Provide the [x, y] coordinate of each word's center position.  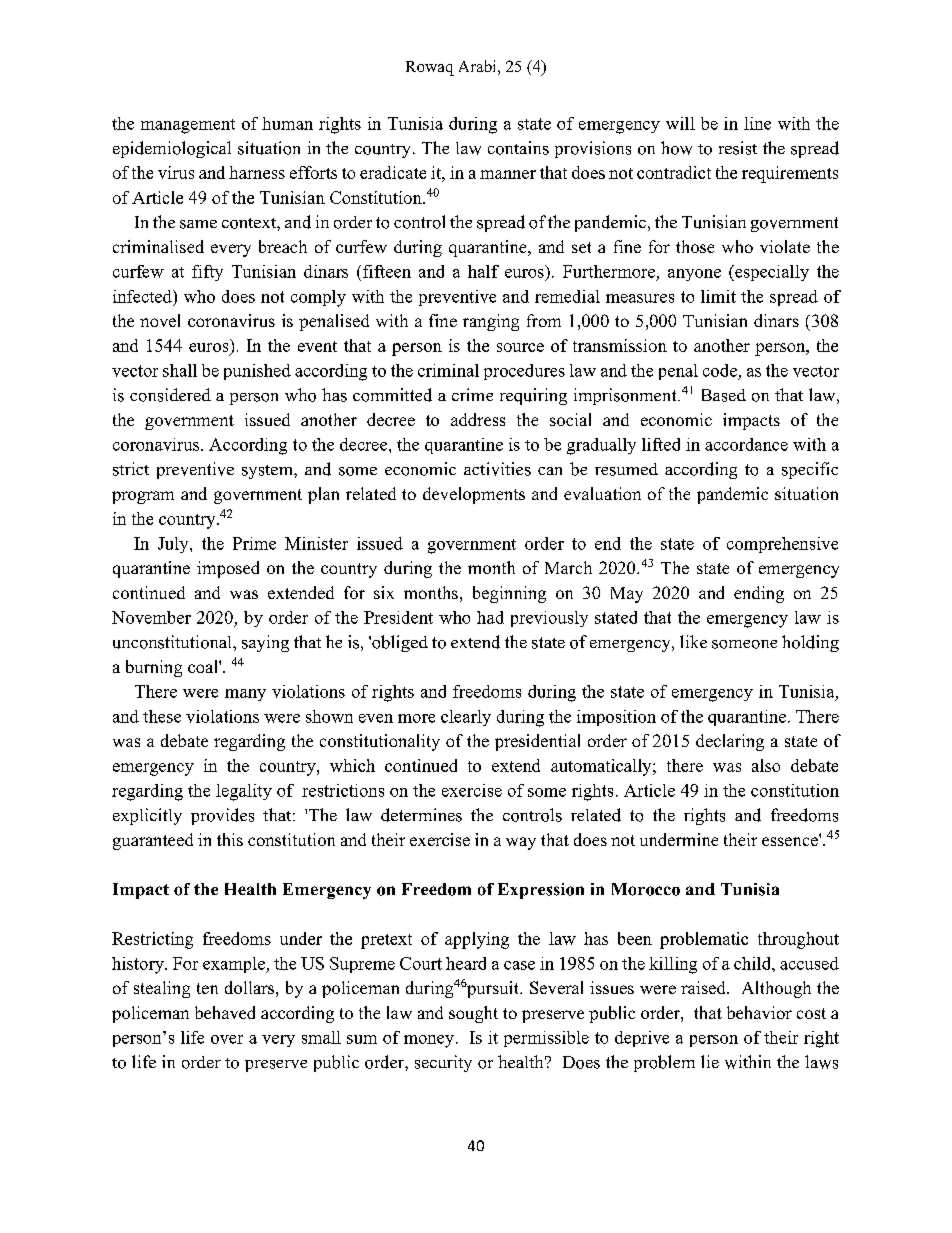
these [162, 716]
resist [738, 148]
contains [518, 148]
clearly [466, 718]
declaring [730, 742]
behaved [225, 1012]
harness [257, 172]
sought [473, 1014]
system [268, 472]
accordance [746, 444]
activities [497, 469]
